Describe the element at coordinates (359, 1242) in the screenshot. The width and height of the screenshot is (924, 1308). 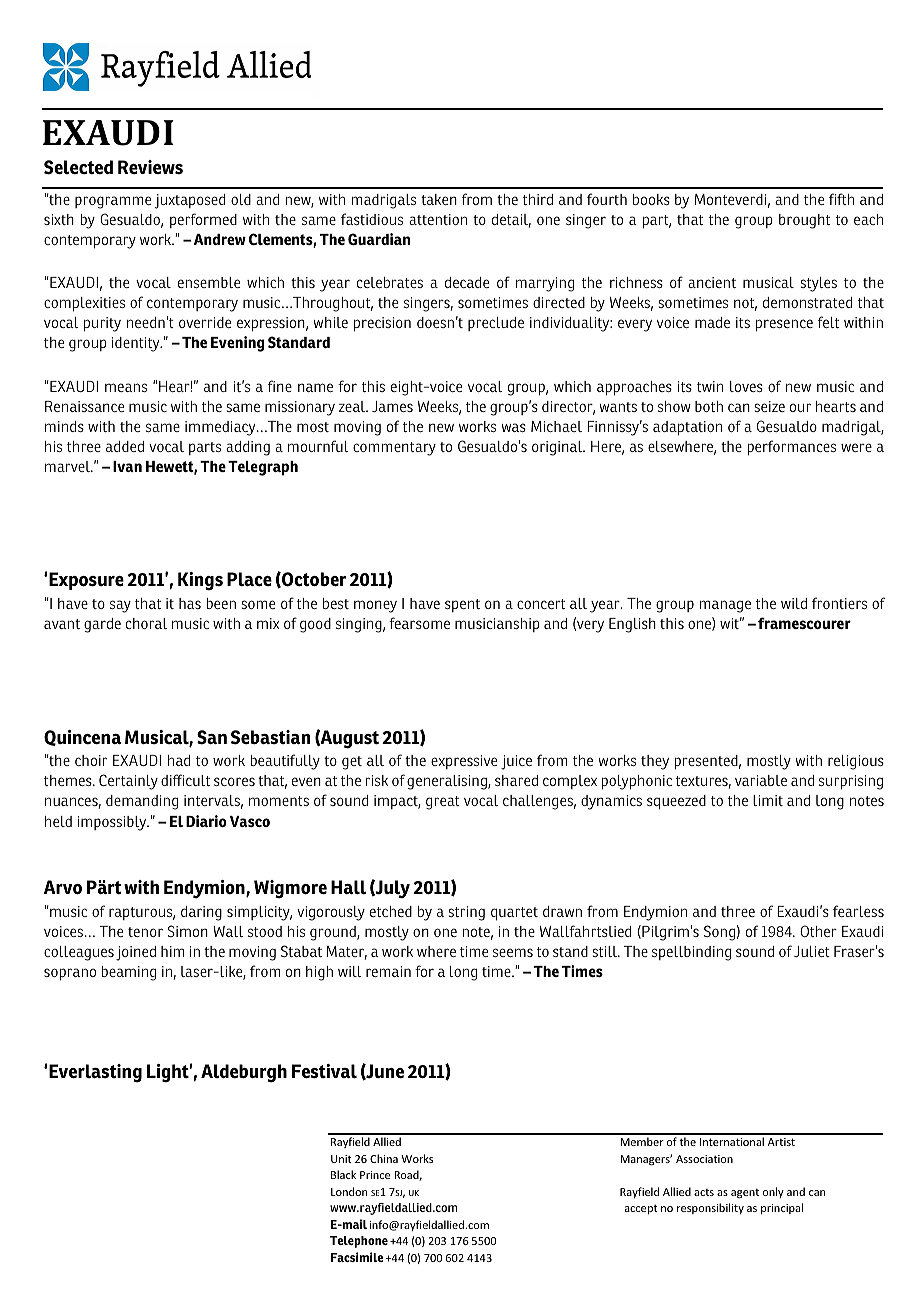
I see `Telephone` at that location.
